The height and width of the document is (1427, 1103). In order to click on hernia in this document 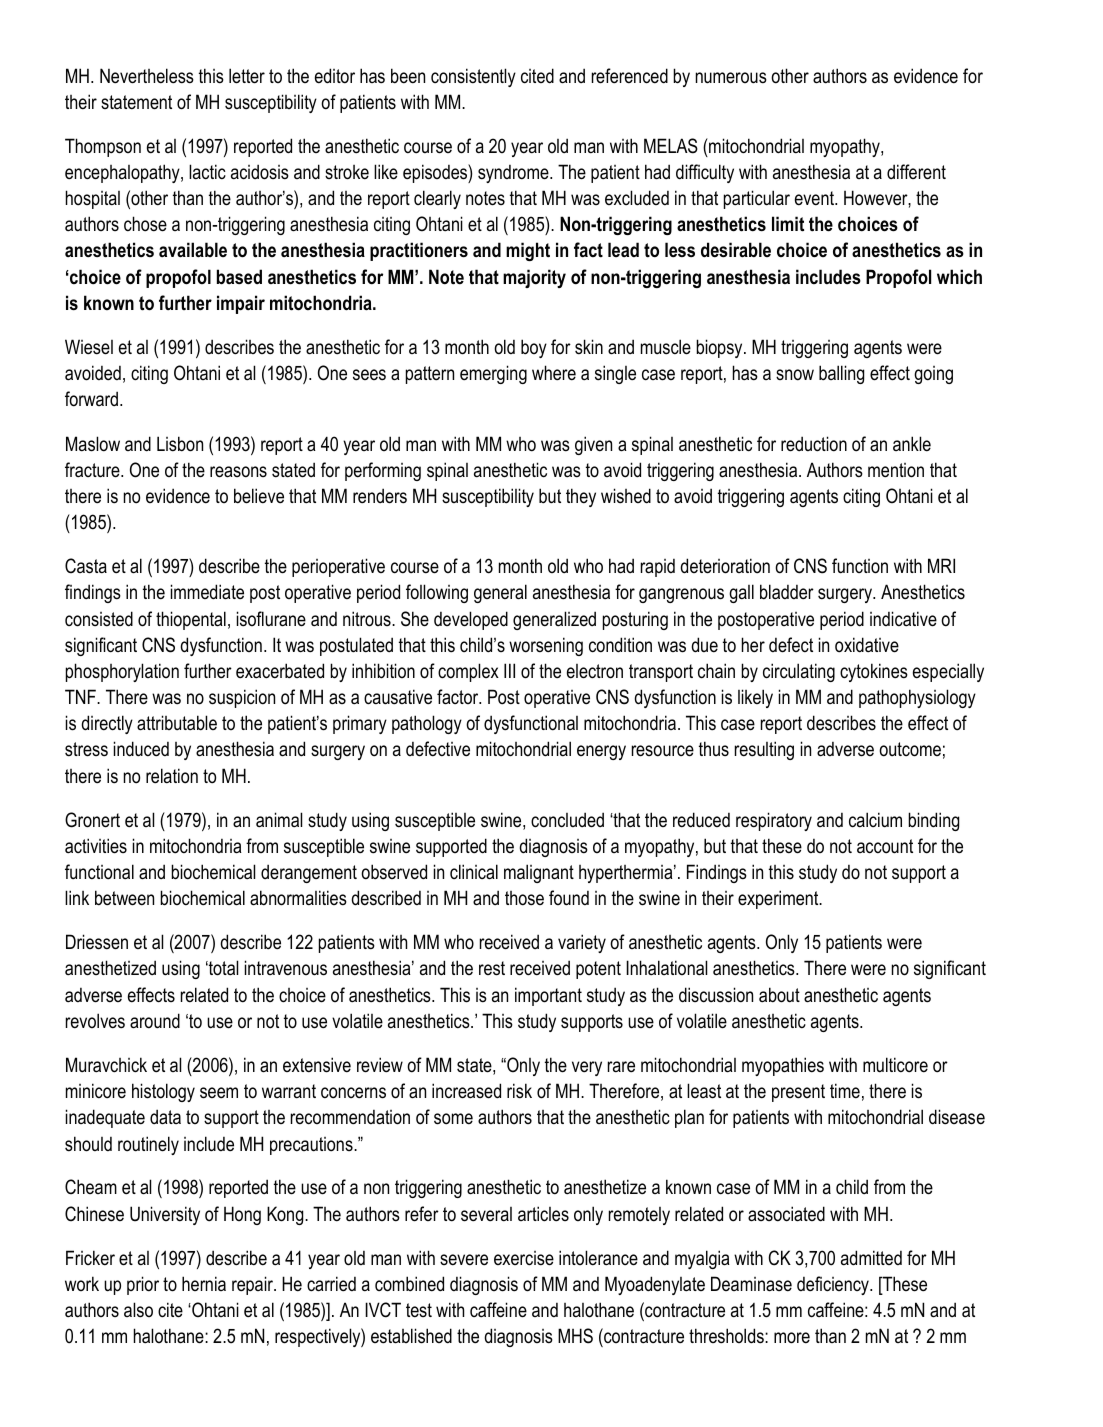, I will do `click(204, 1283)`.
